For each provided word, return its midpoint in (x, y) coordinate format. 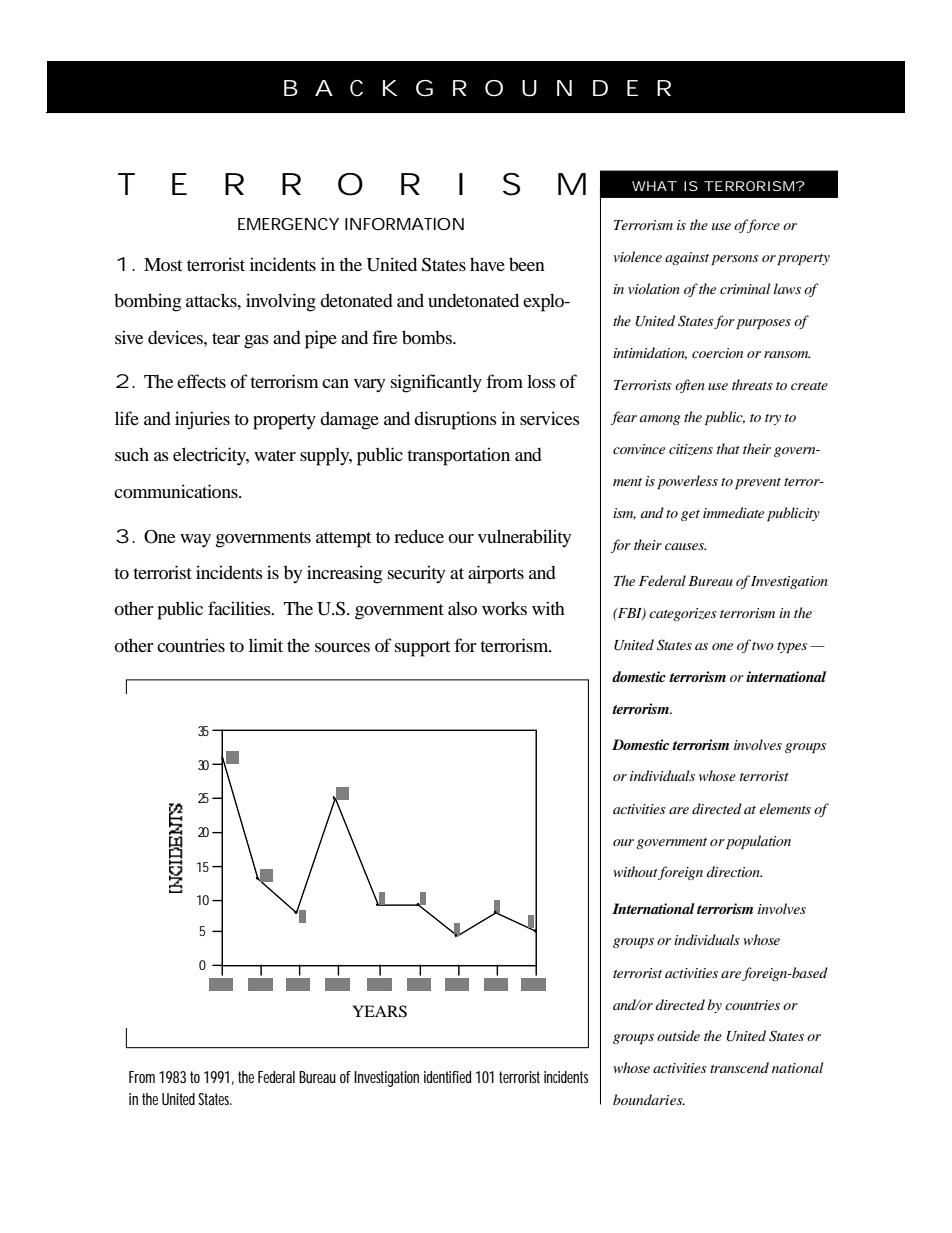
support (422, 649)
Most (163, 264)
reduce (419, 536)
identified (447, 1077)
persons (735, 260)
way (195, 541)
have (487, 264)
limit (266, 645)
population (758, 842)
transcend (739, 1067)
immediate (733, 512)
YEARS (379, 1011)
